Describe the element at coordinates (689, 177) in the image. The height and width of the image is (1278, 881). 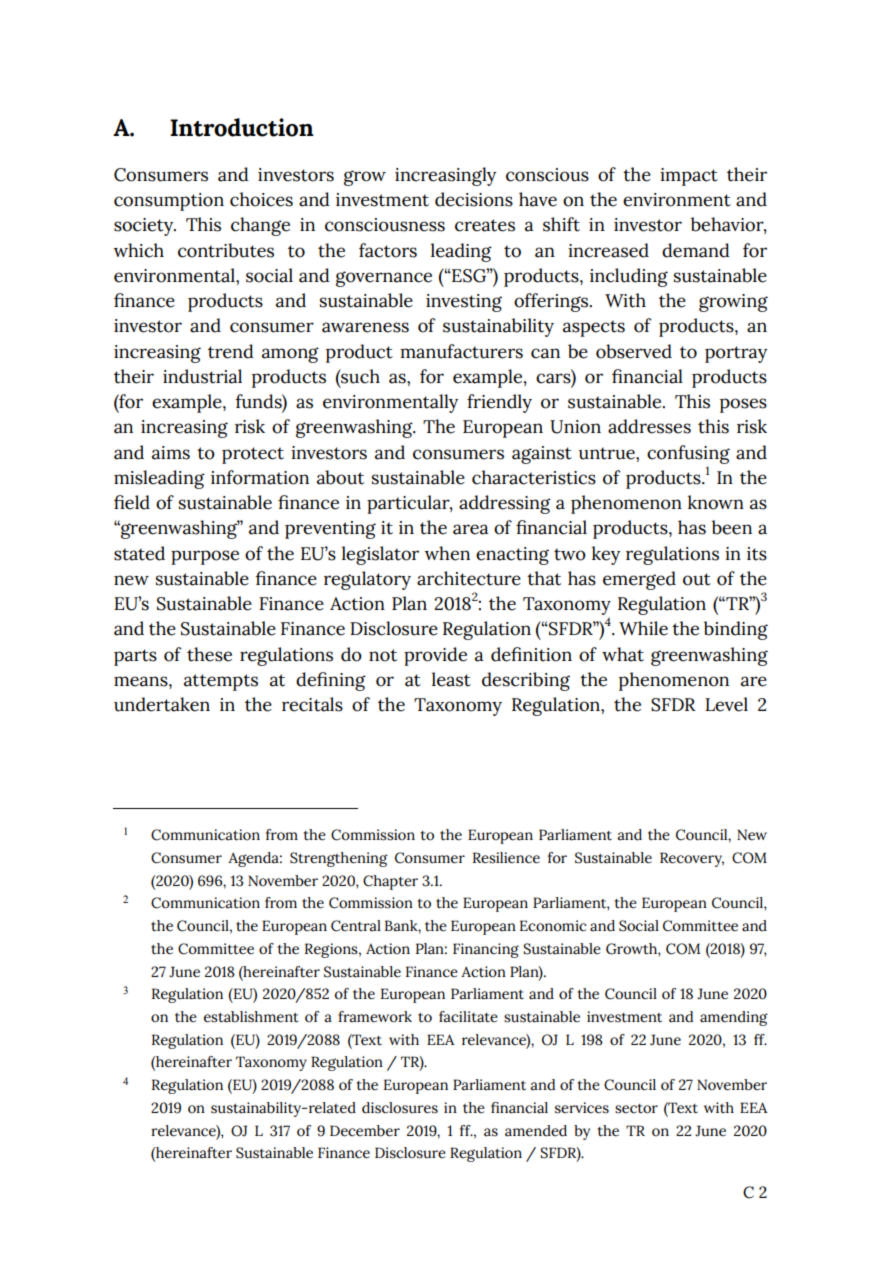
I see `impact` at that location.
